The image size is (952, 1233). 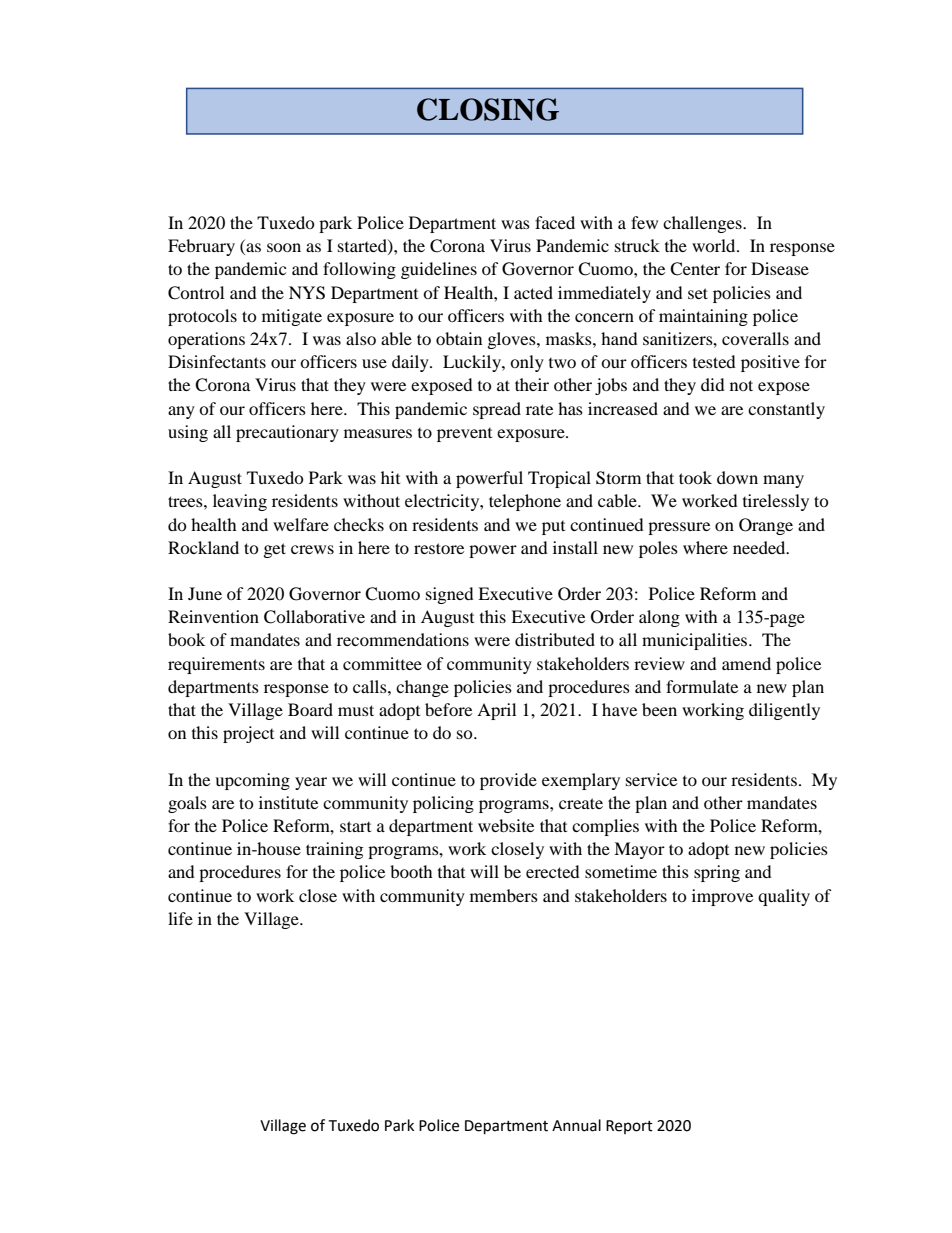 What do you see at coordinates (284, 247) in the image?
I see `soon` at bounding box center [284, 247].
